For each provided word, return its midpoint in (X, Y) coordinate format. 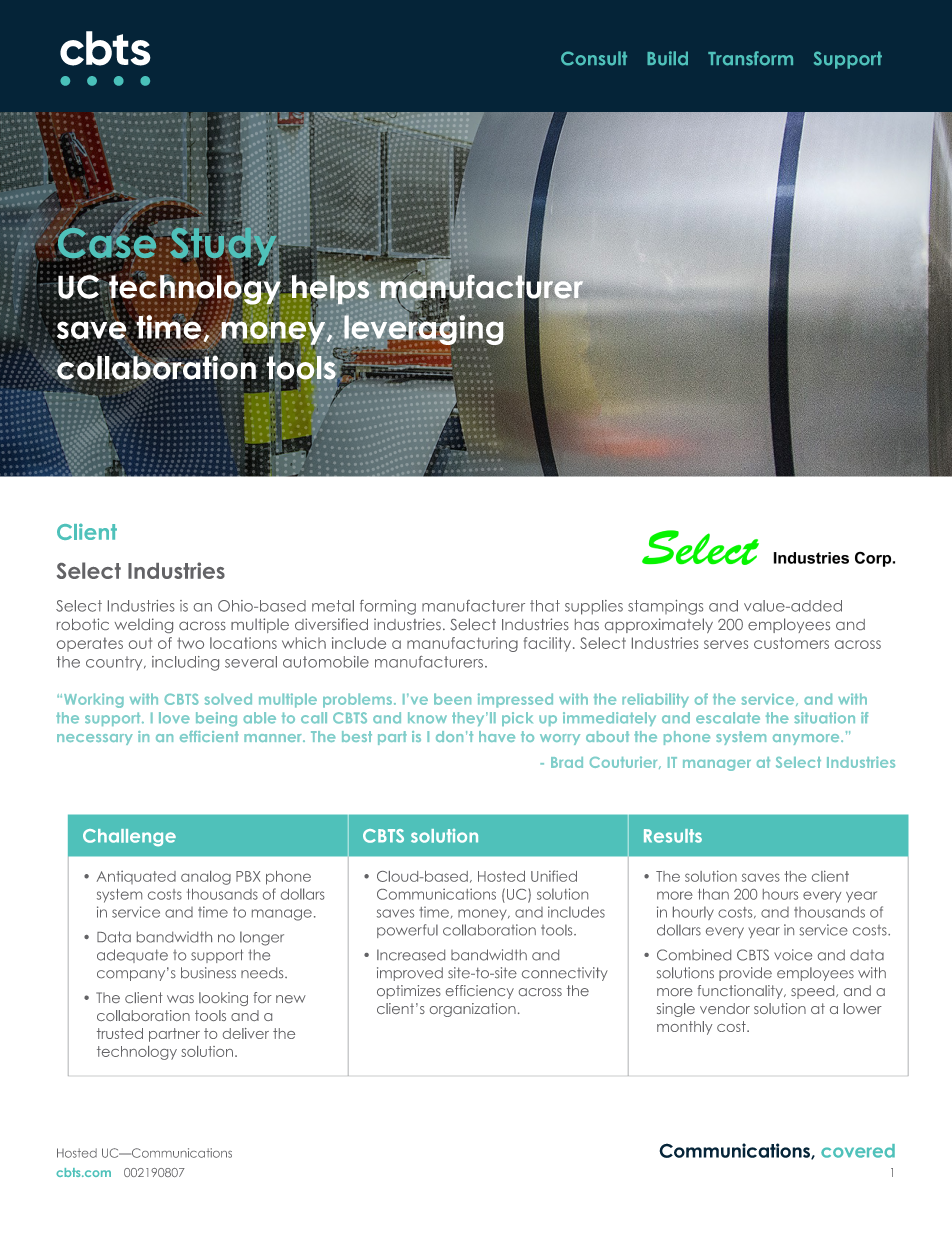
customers (791, 643)
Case (106, 243)
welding (143, 625)
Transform (750, 58)
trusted (120, 1033)
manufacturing (462, 644)
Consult (594, 58)
